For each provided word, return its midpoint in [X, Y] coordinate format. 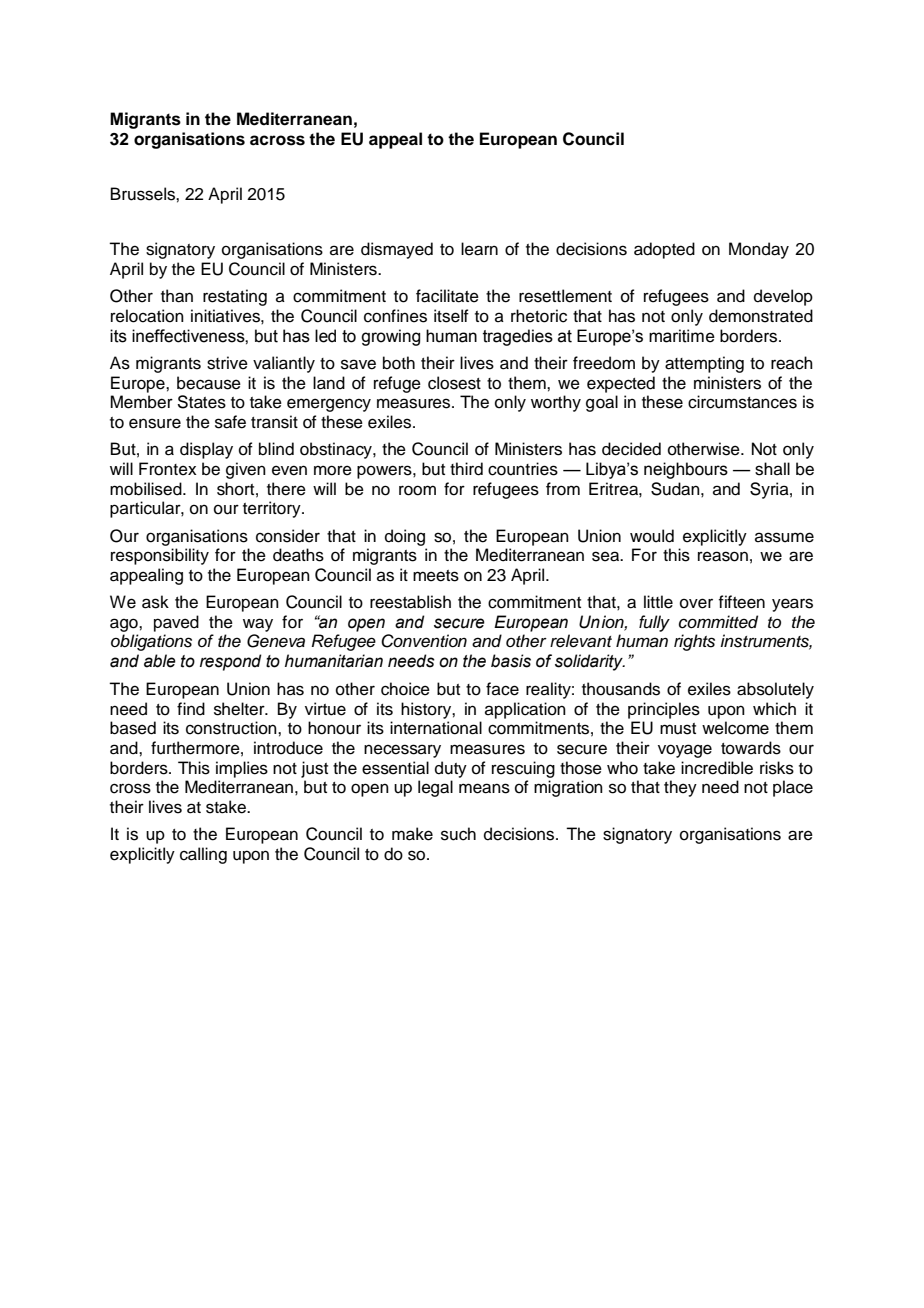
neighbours [686, 470]
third [466, 469]
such [458, 834]
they [680, 788]
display [206, 450]
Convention [424, 641]
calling [203, 855]
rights [694, 642]
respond [231, 662]
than [177, 296]
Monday [759, 250]
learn [479, 249]
